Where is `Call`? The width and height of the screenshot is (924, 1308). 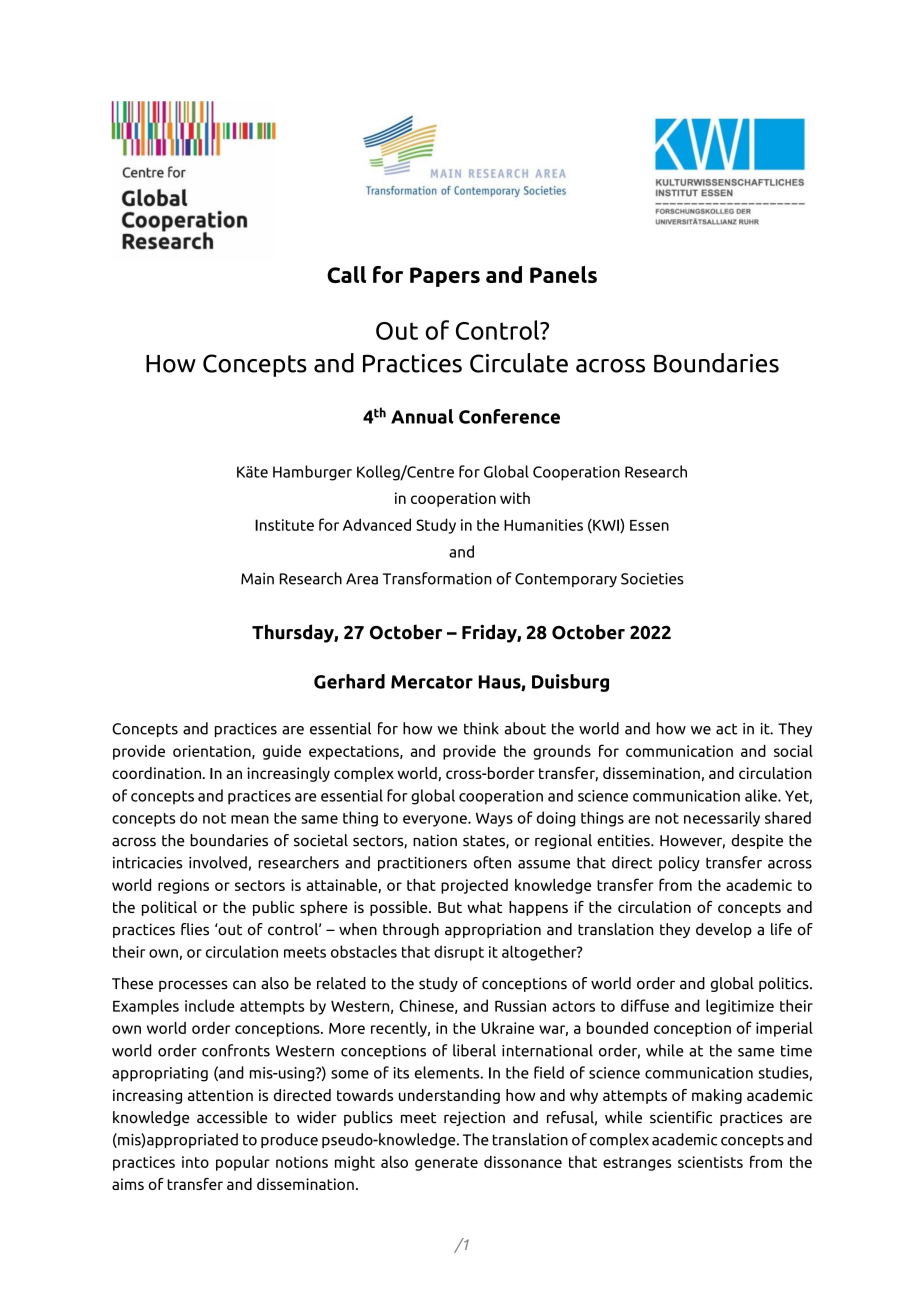
Call is located at coordinates (346, 274).
